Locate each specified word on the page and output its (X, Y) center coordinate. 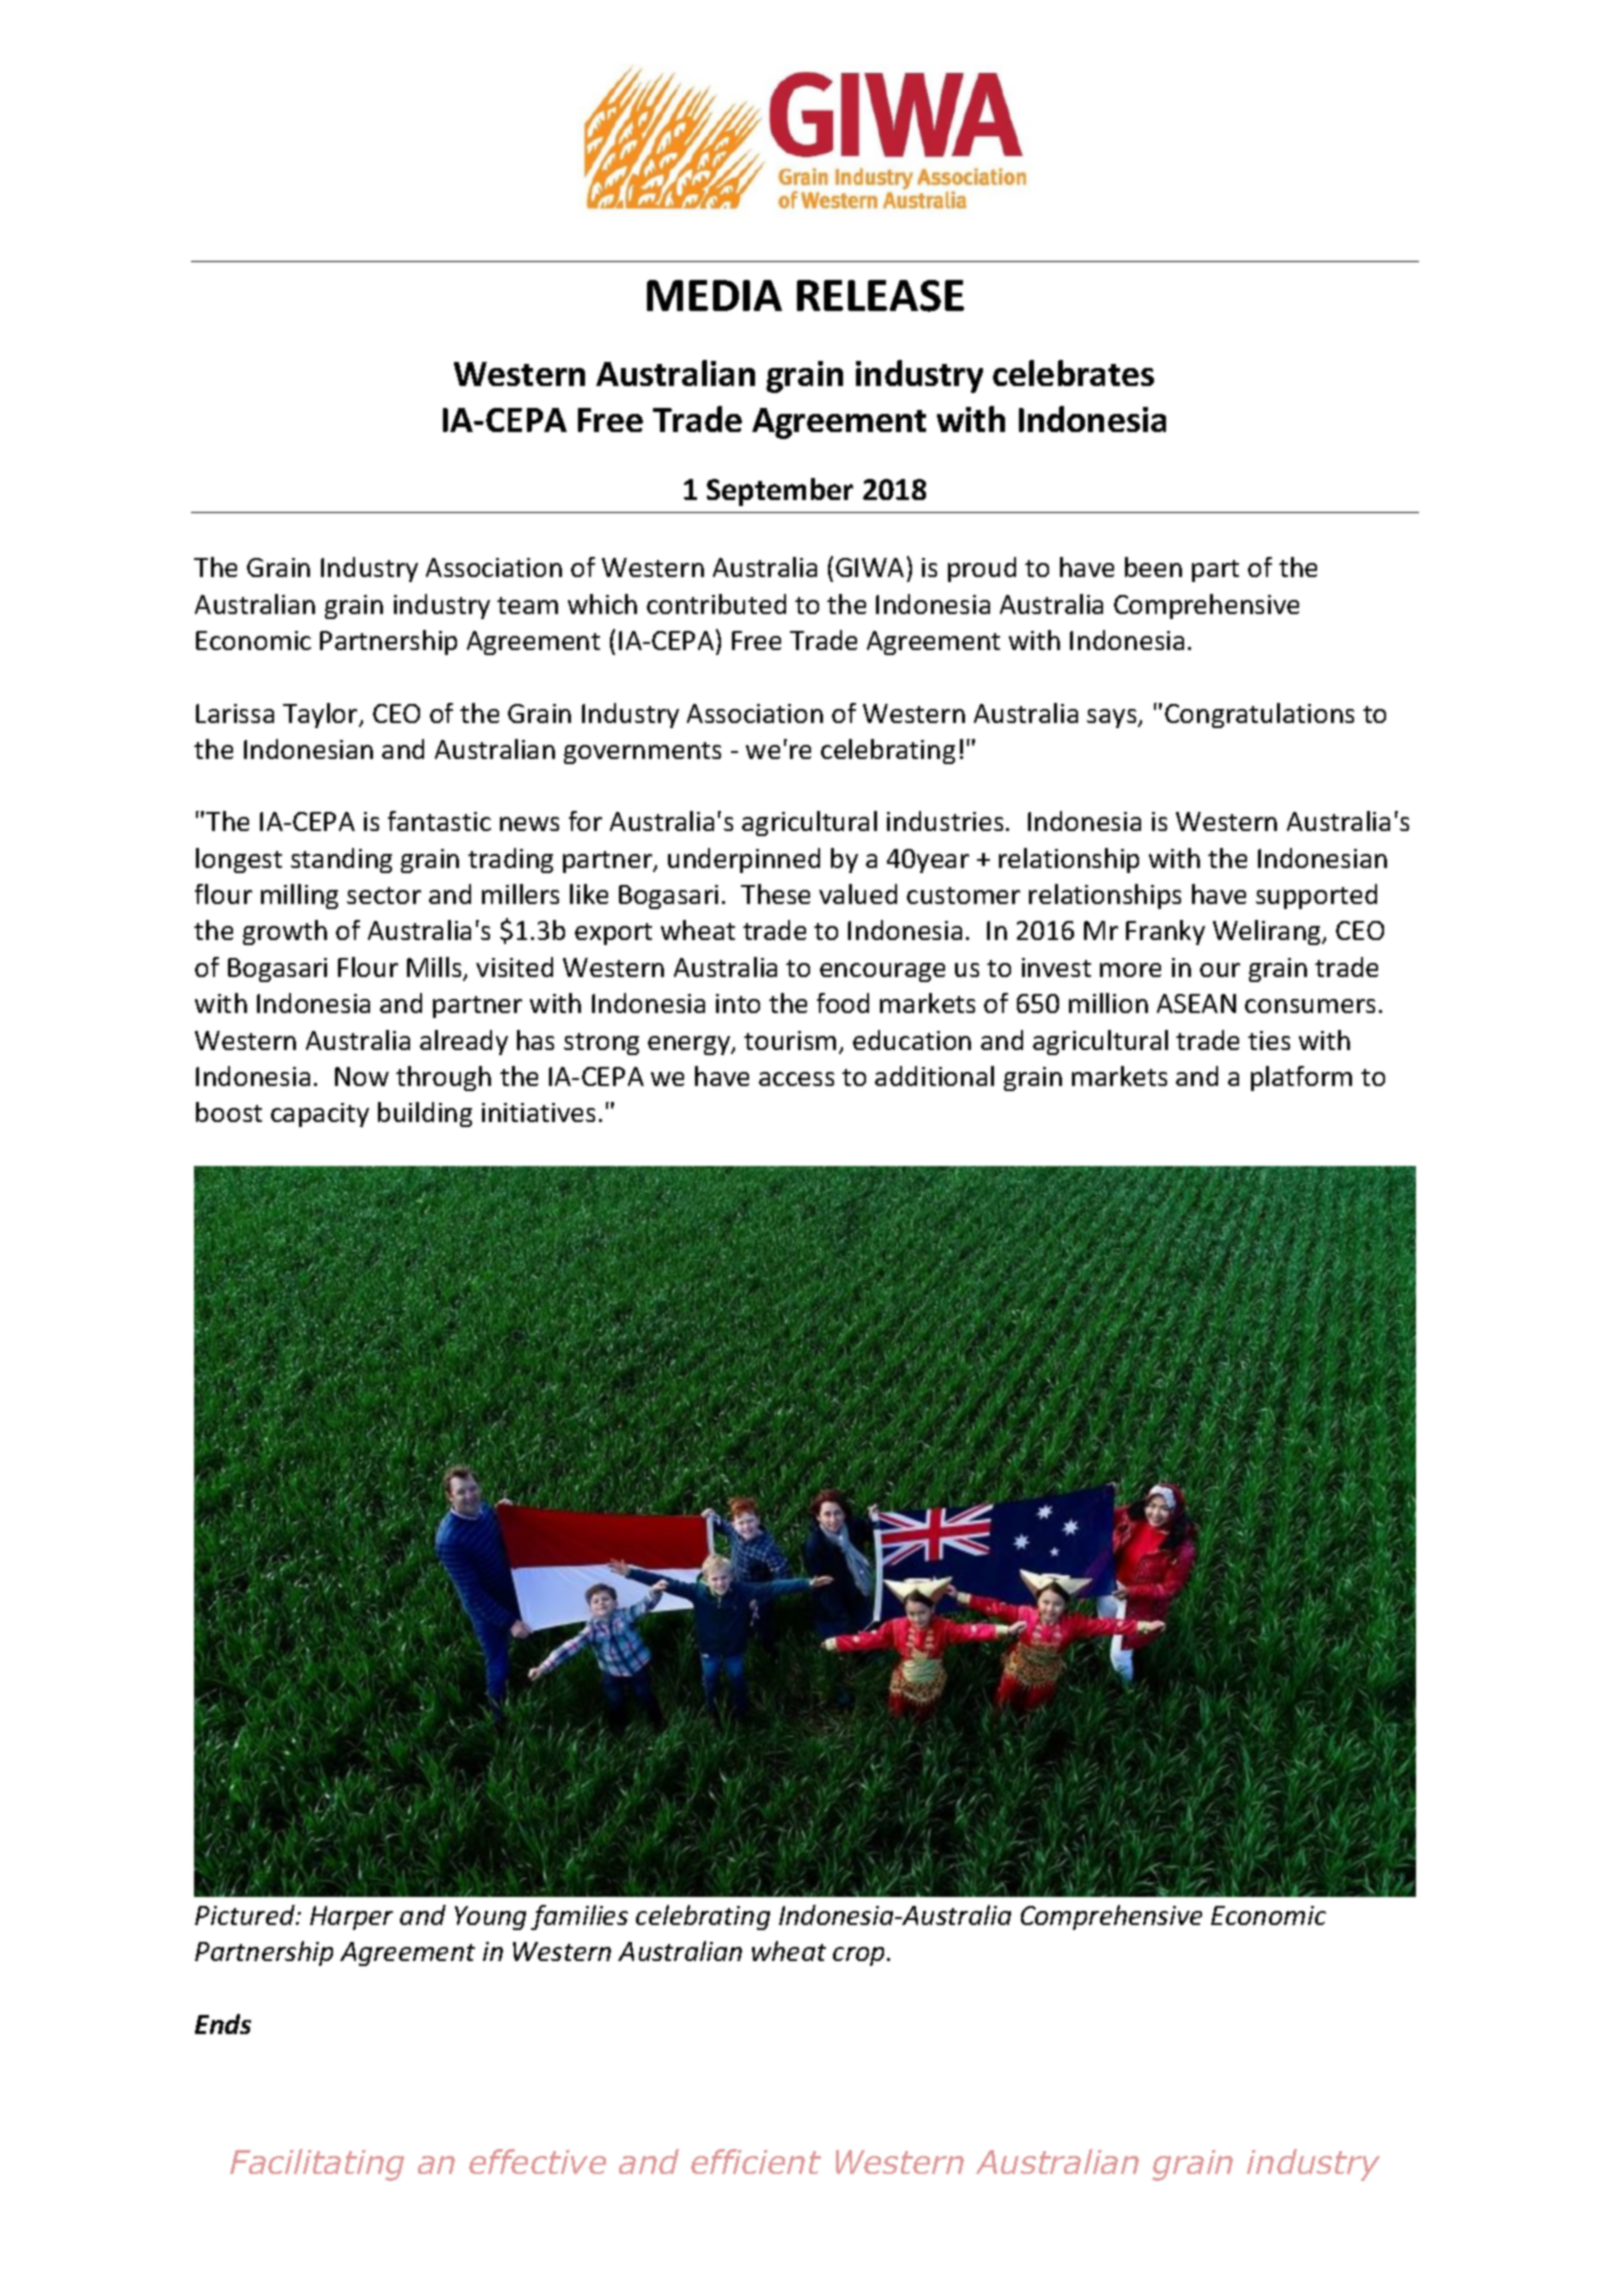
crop (860, 1956)
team (527, 605)
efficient (756, 2161)
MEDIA (714, 295)
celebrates (1073, 373)
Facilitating (317, 2165)
